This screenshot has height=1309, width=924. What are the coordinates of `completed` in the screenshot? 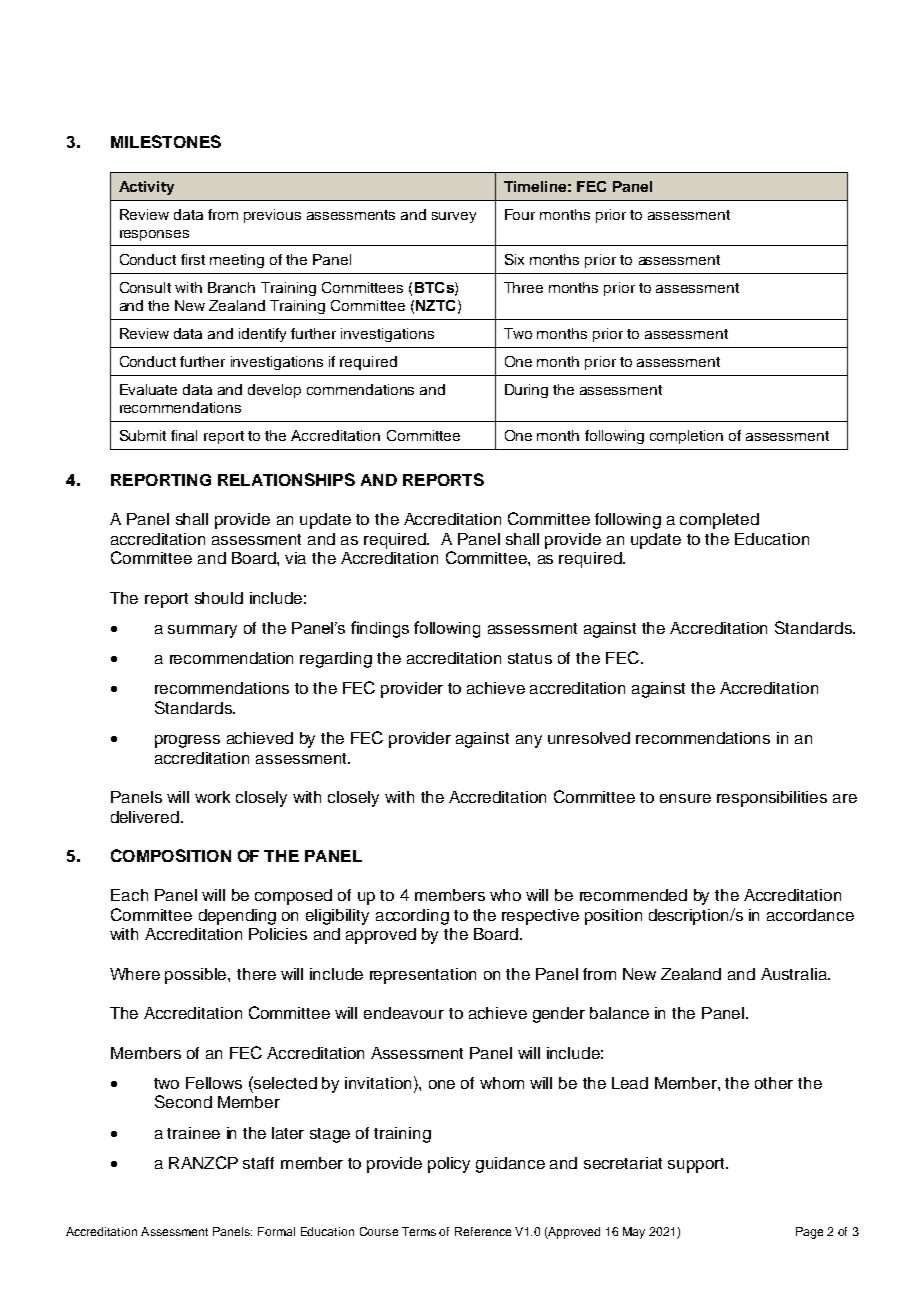 It's located at (719, 521).
